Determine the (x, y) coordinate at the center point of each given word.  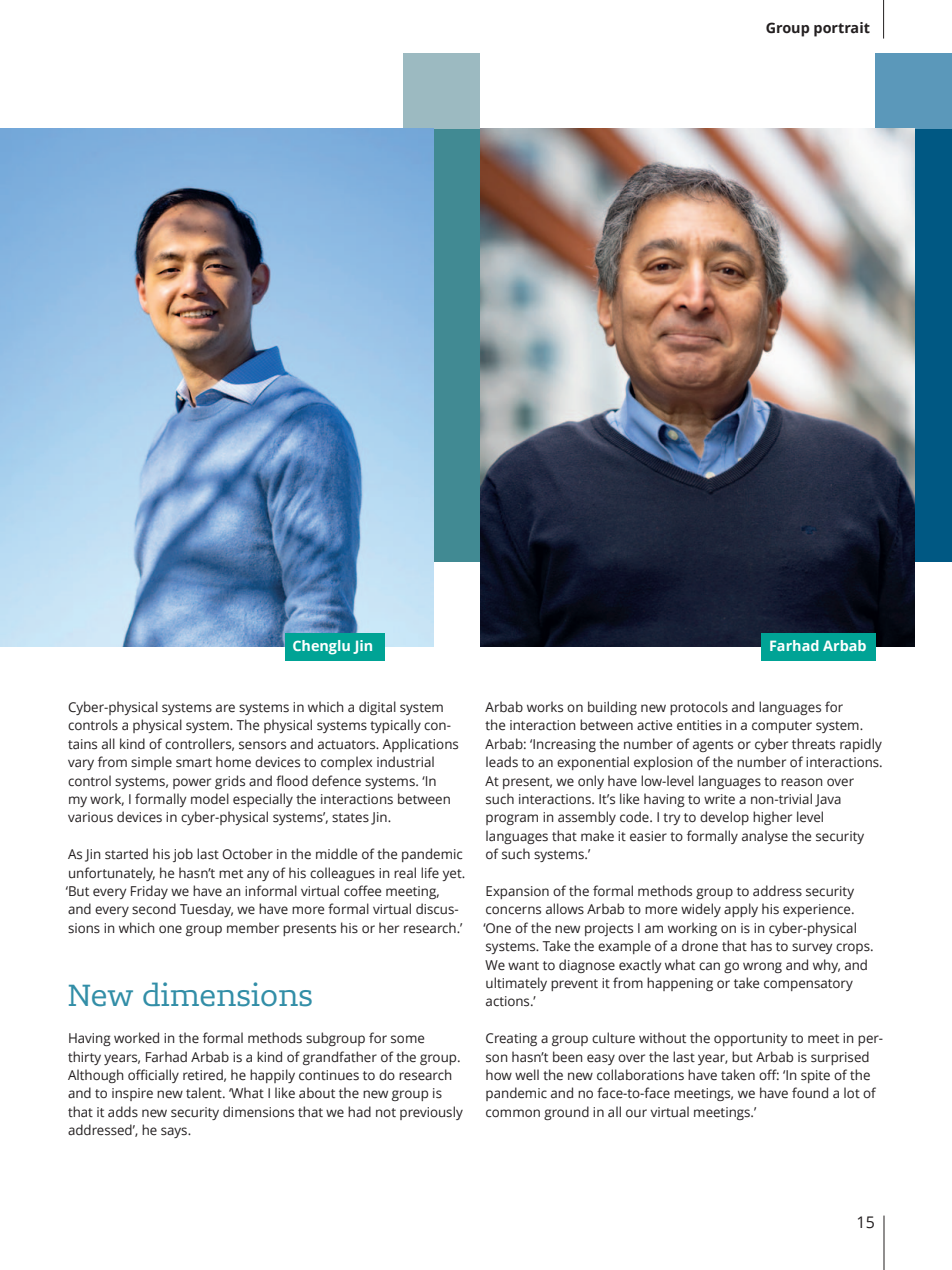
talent (205, 1093)
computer (782, 727)
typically (395, 726)
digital (377, 708)
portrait (842, 29)
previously (431, 1113)
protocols (699, 708)
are (225, 708)
